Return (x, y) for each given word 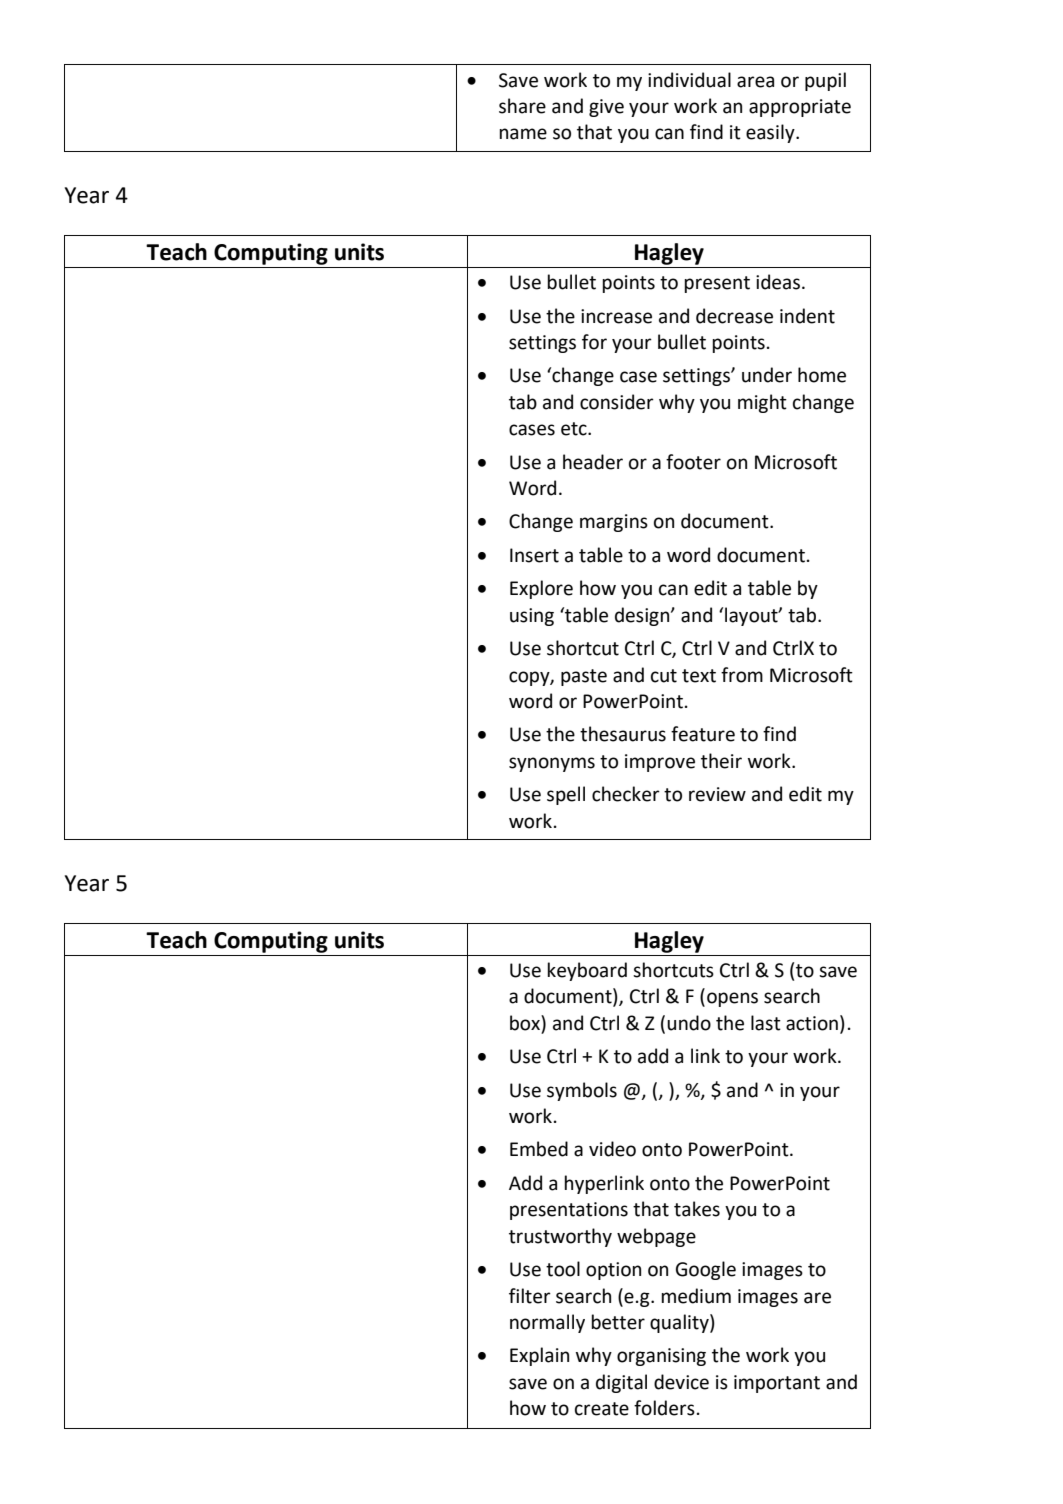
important (777, 1384)
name (523, 134)
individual (689, 80)
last (766, 1023)
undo (689, 1023)
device (681, 1382)
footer (693, 462)
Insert (534, 555)
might (762, 403)
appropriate (800, 108)
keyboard (587, 971)
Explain (539, 1356)
